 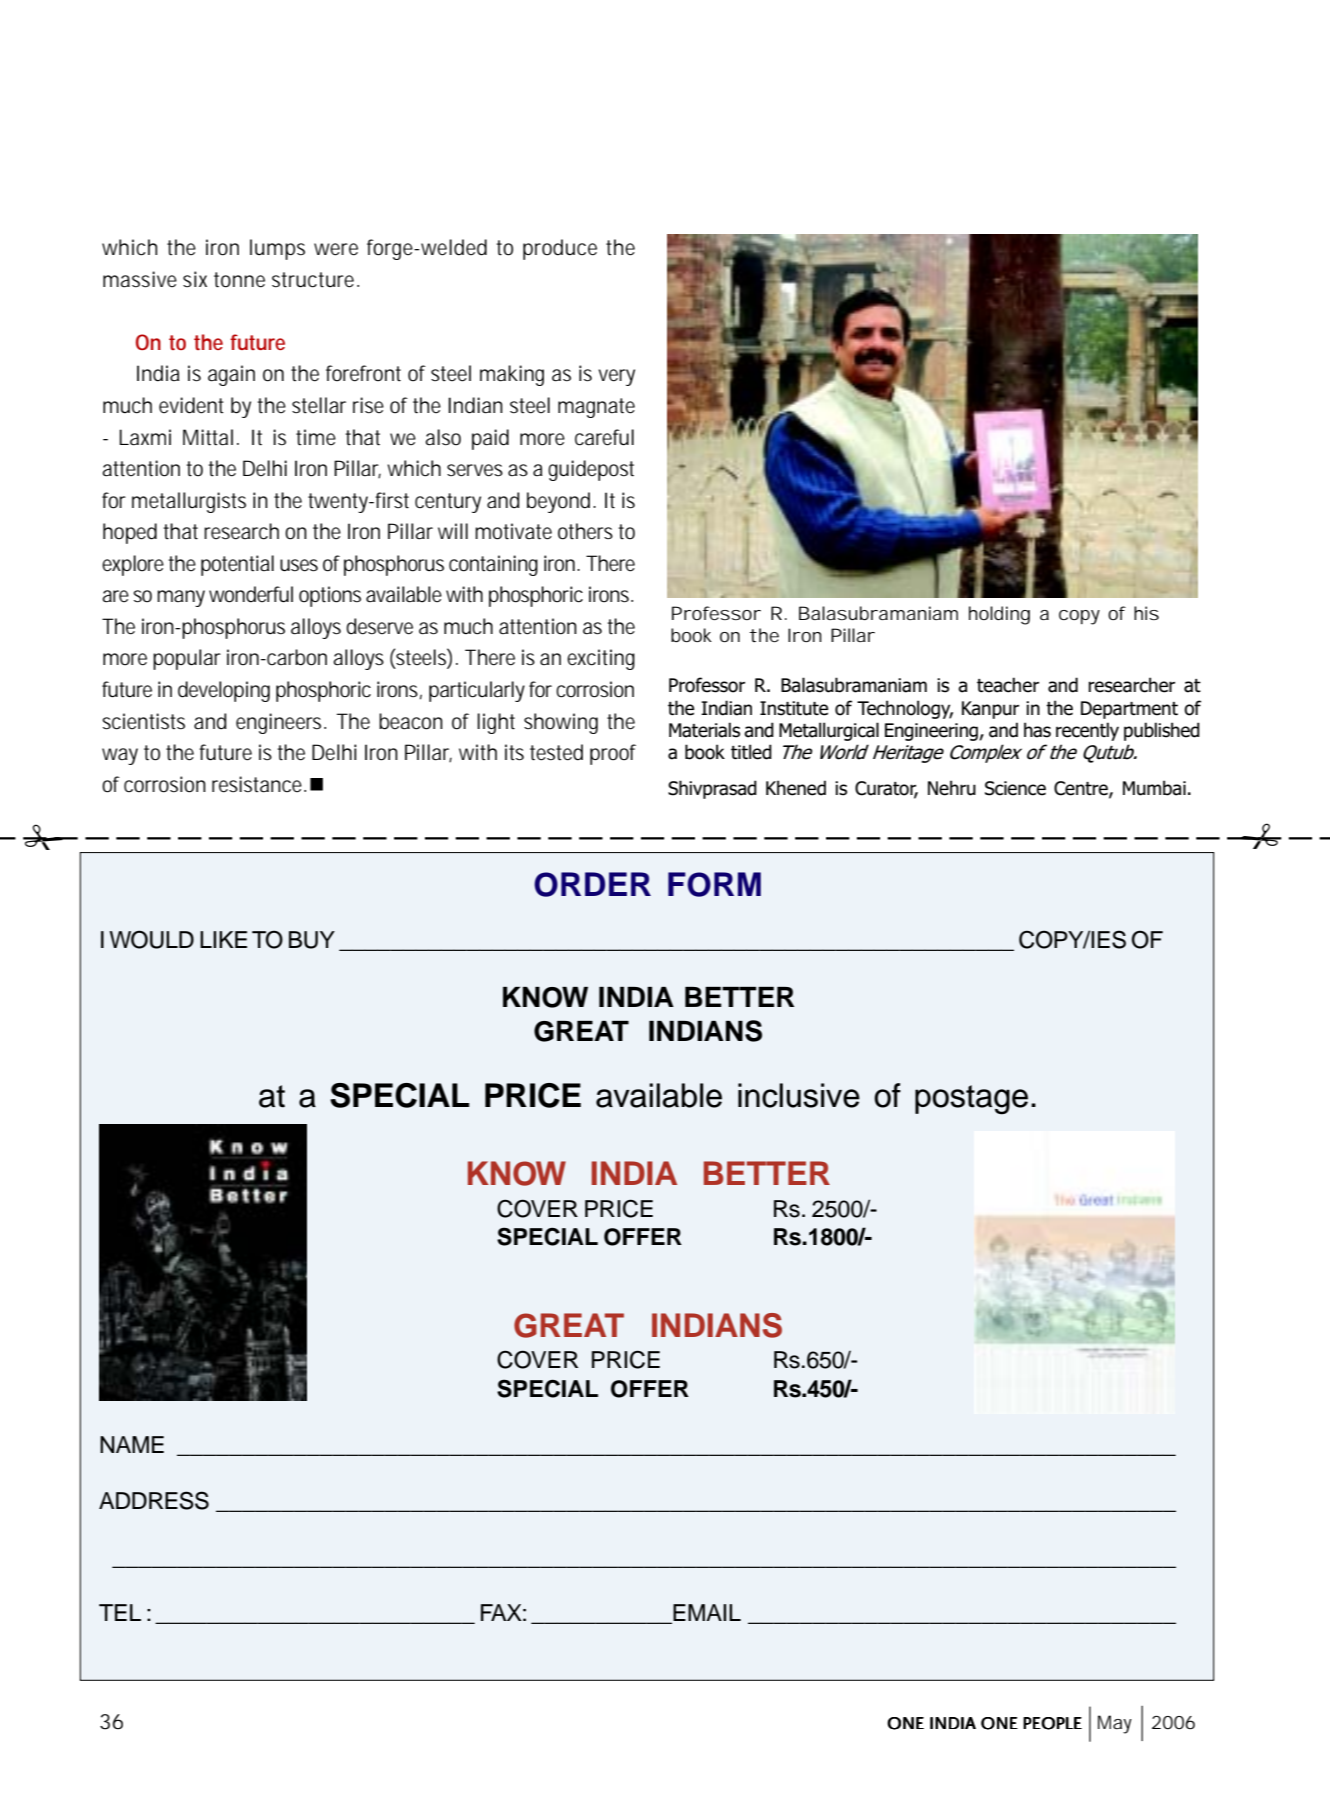 What do you see at coordinates (616, 377) in the screenshot?
I see `very` at bounding box center [616, 377].
